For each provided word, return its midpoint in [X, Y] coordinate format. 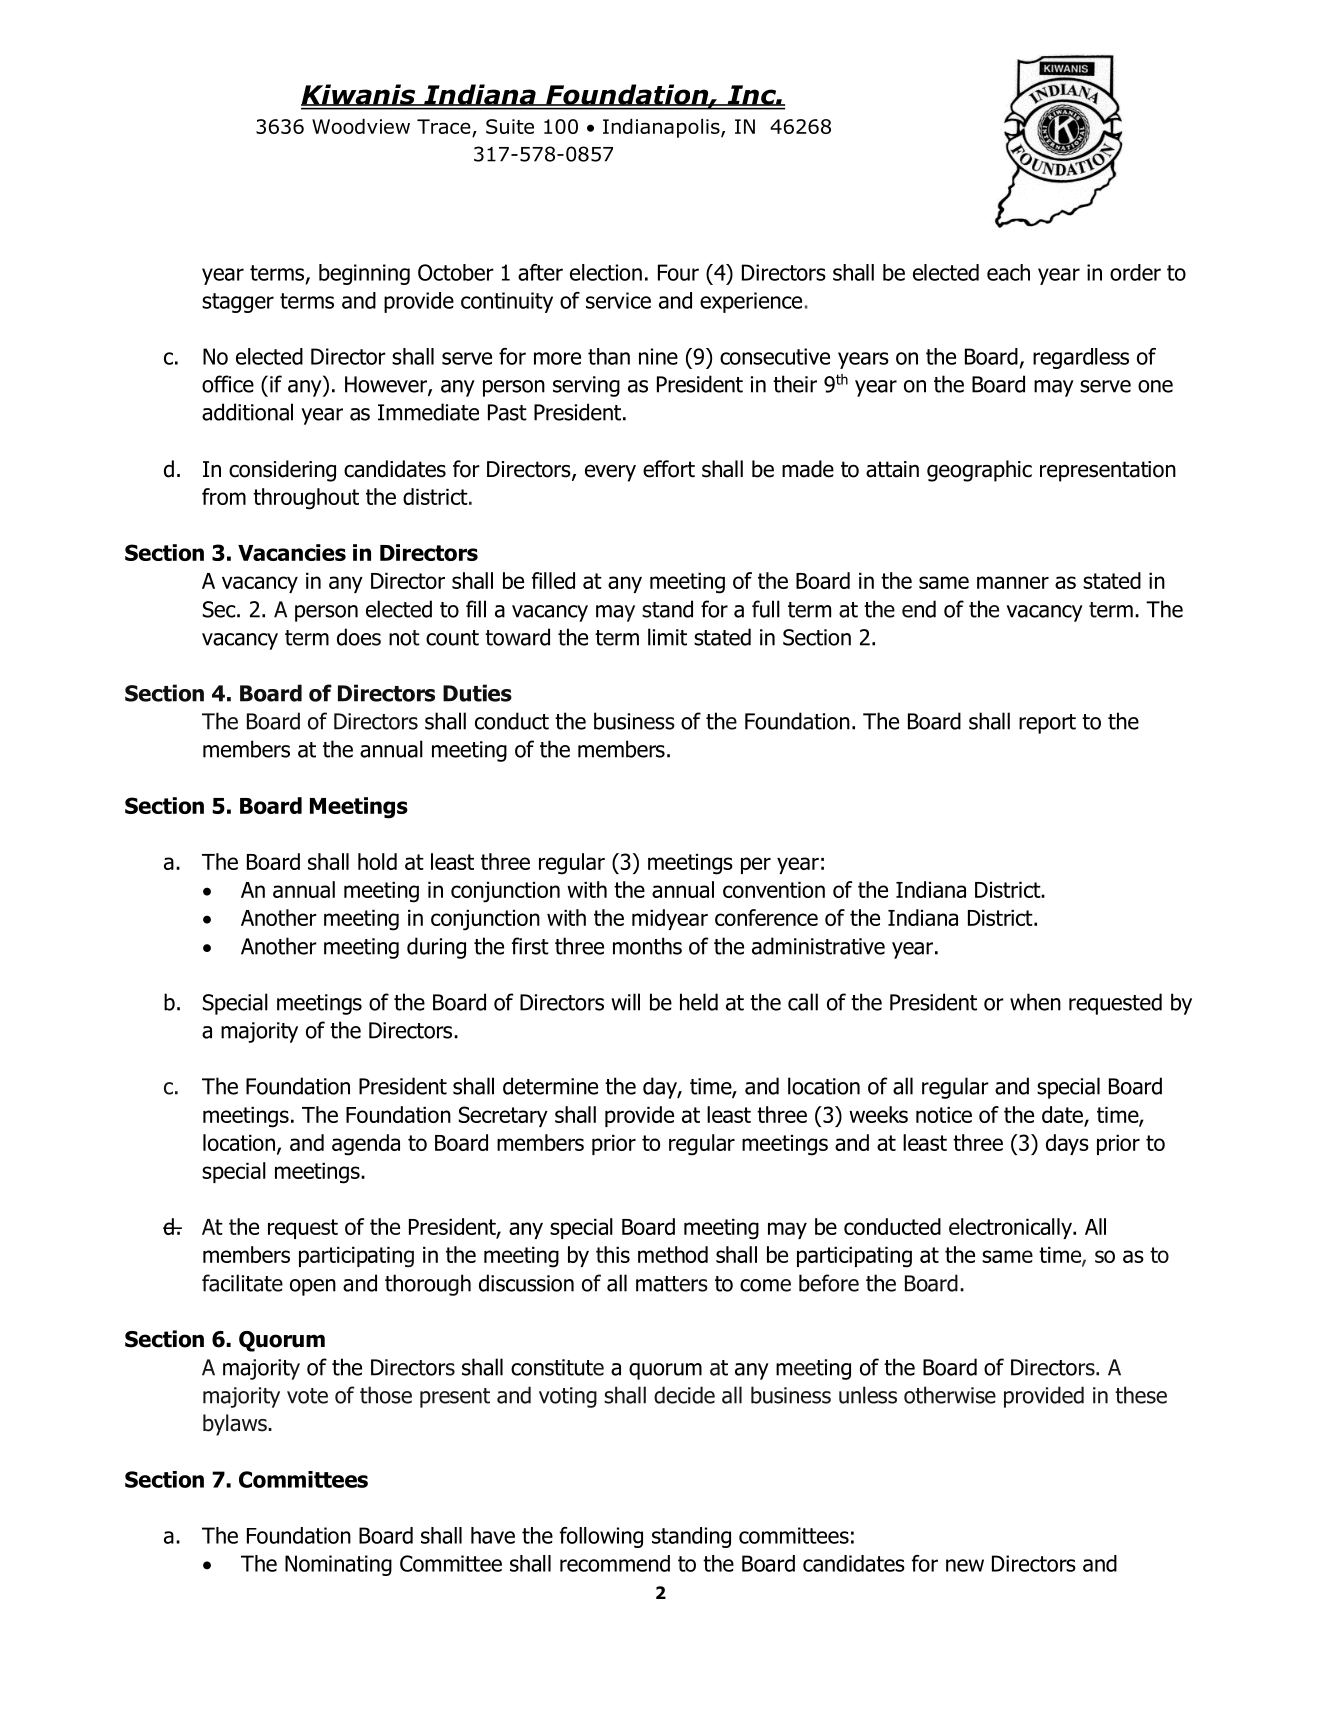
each [1008, 272]
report [1047, 724]
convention [774, 890]
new [965, 1565]
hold [377, 861]
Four [678, 272]
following [601, 1537]
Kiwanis [359, 95]
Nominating [338, 1565]
